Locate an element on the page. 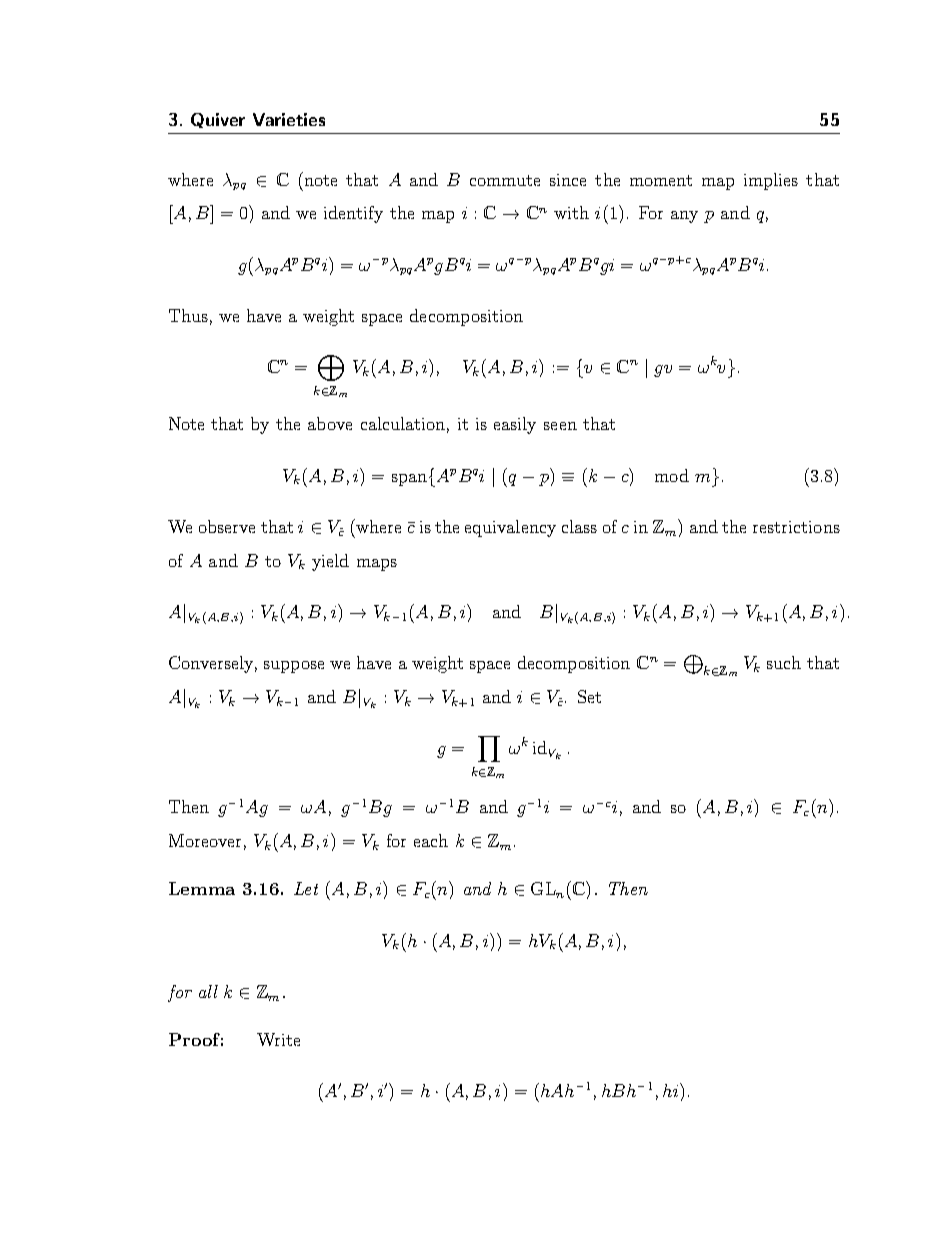 Image resolution: width=952 pixels, height=1233 pixels. Write is located at coordinates (278, 1039).
